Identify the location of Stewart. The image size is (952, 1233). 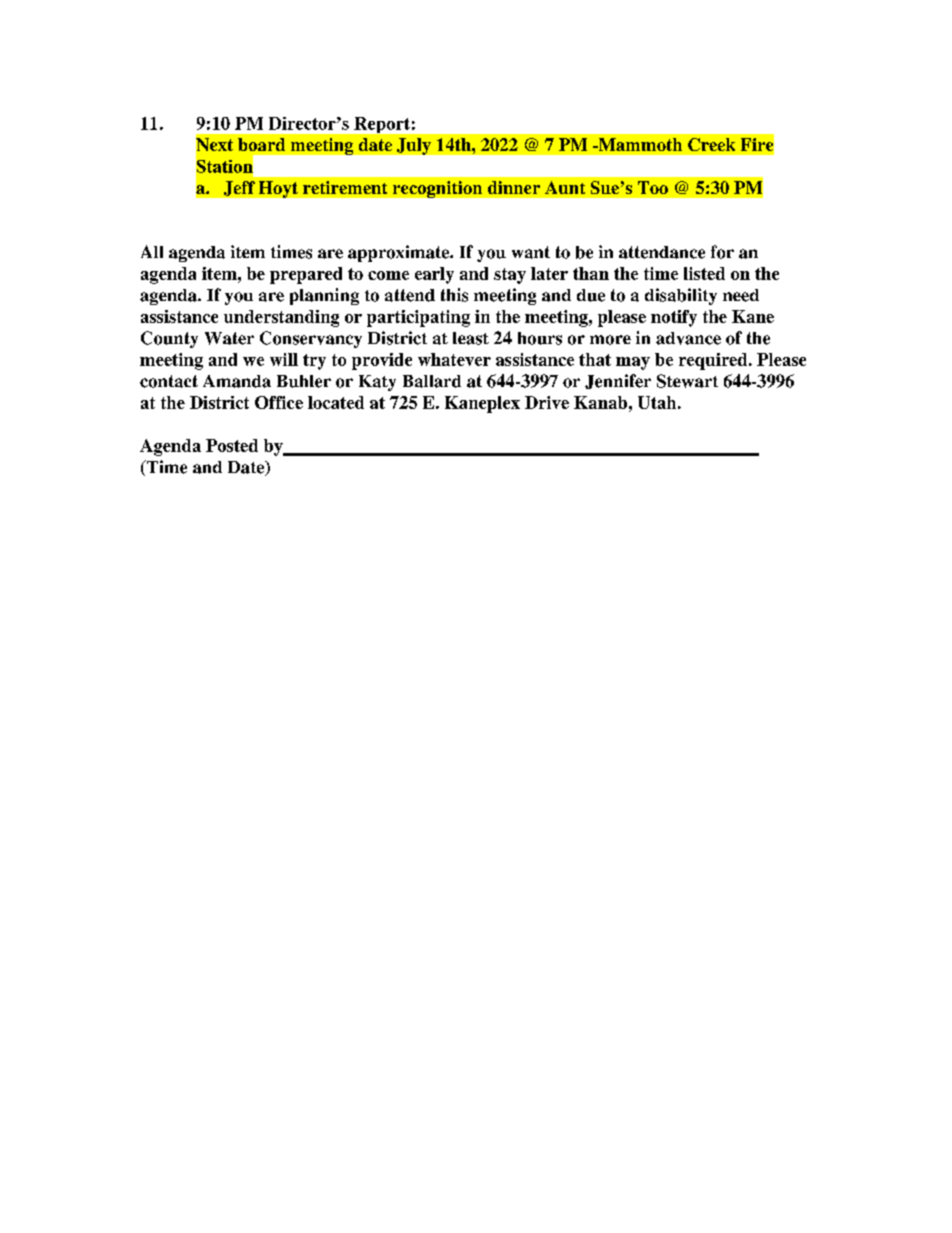
(687, 381).
